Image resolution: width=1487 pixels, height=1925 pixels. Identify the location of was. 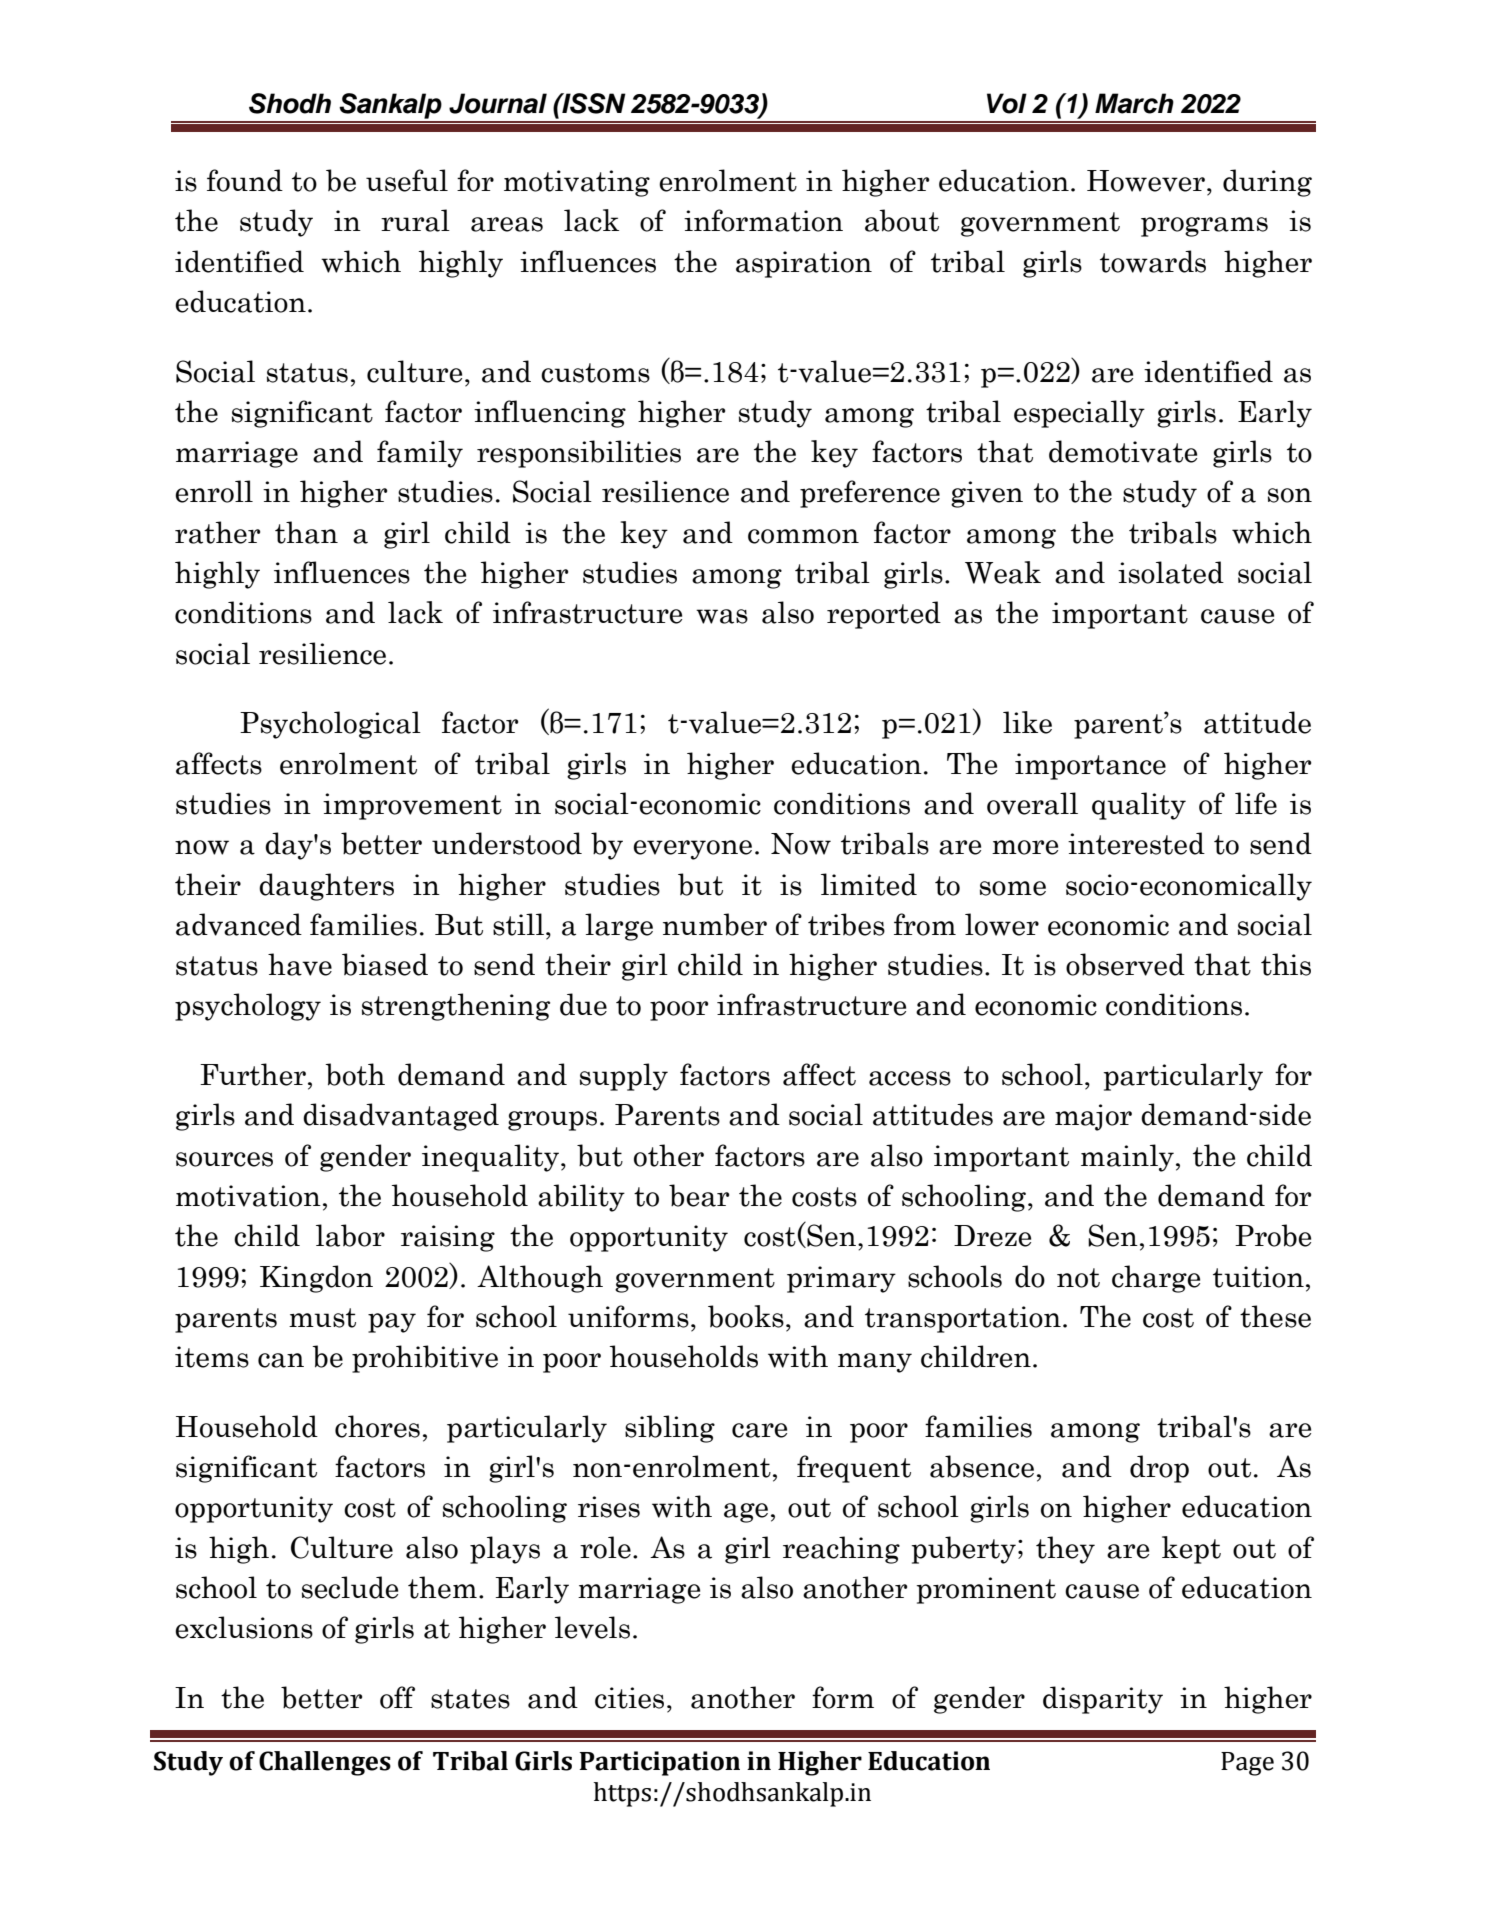
(722, 616).
